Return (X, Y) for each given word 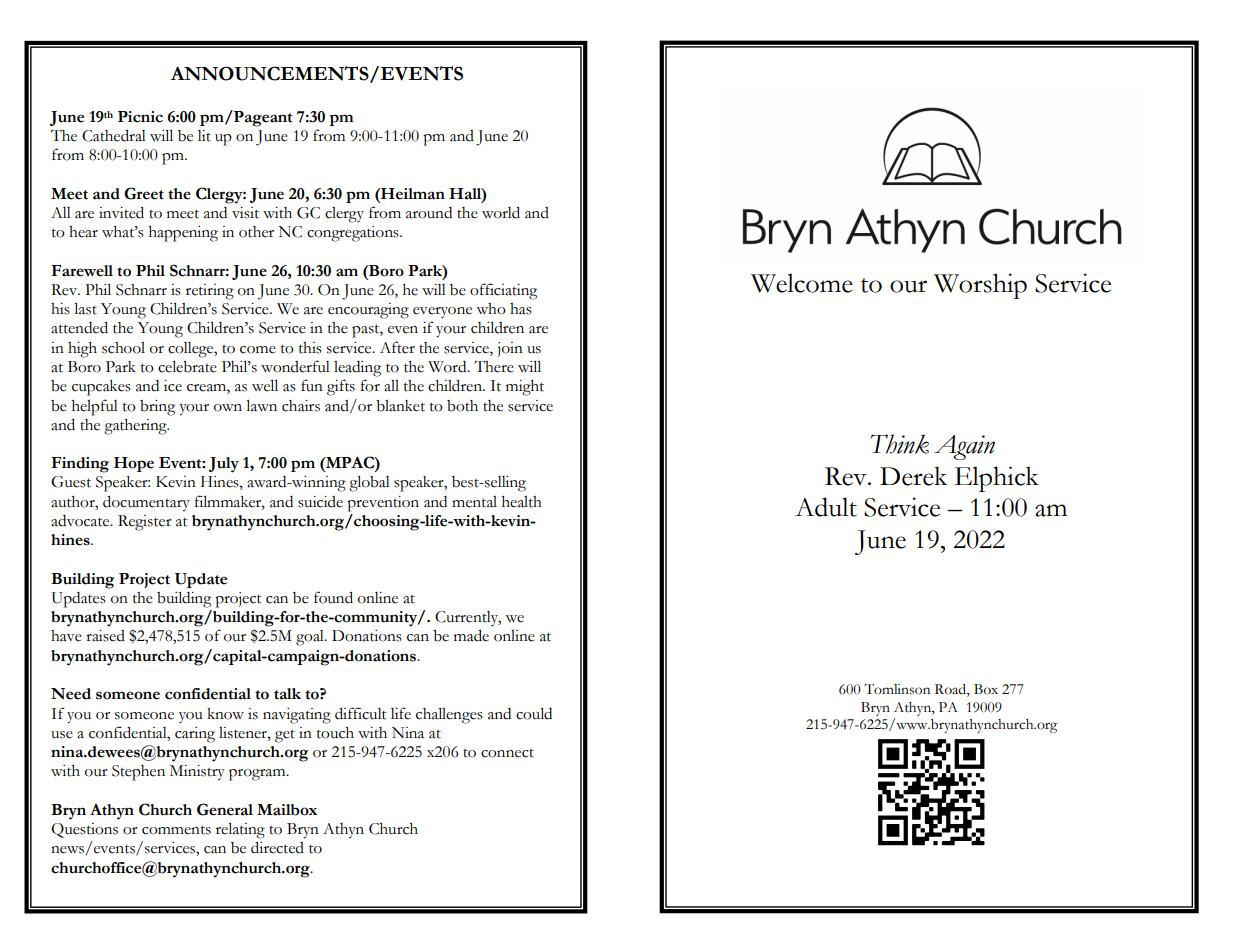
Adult (826, 507)
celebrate (187, 366)
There (494, 366)
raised (105, 636)
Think (900, 444)
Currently (468, 618)
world (501, 213)
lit (204, 136)
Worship (980, 286)
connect (507, 753)
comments (176, 830)
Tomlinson (897, 689)
